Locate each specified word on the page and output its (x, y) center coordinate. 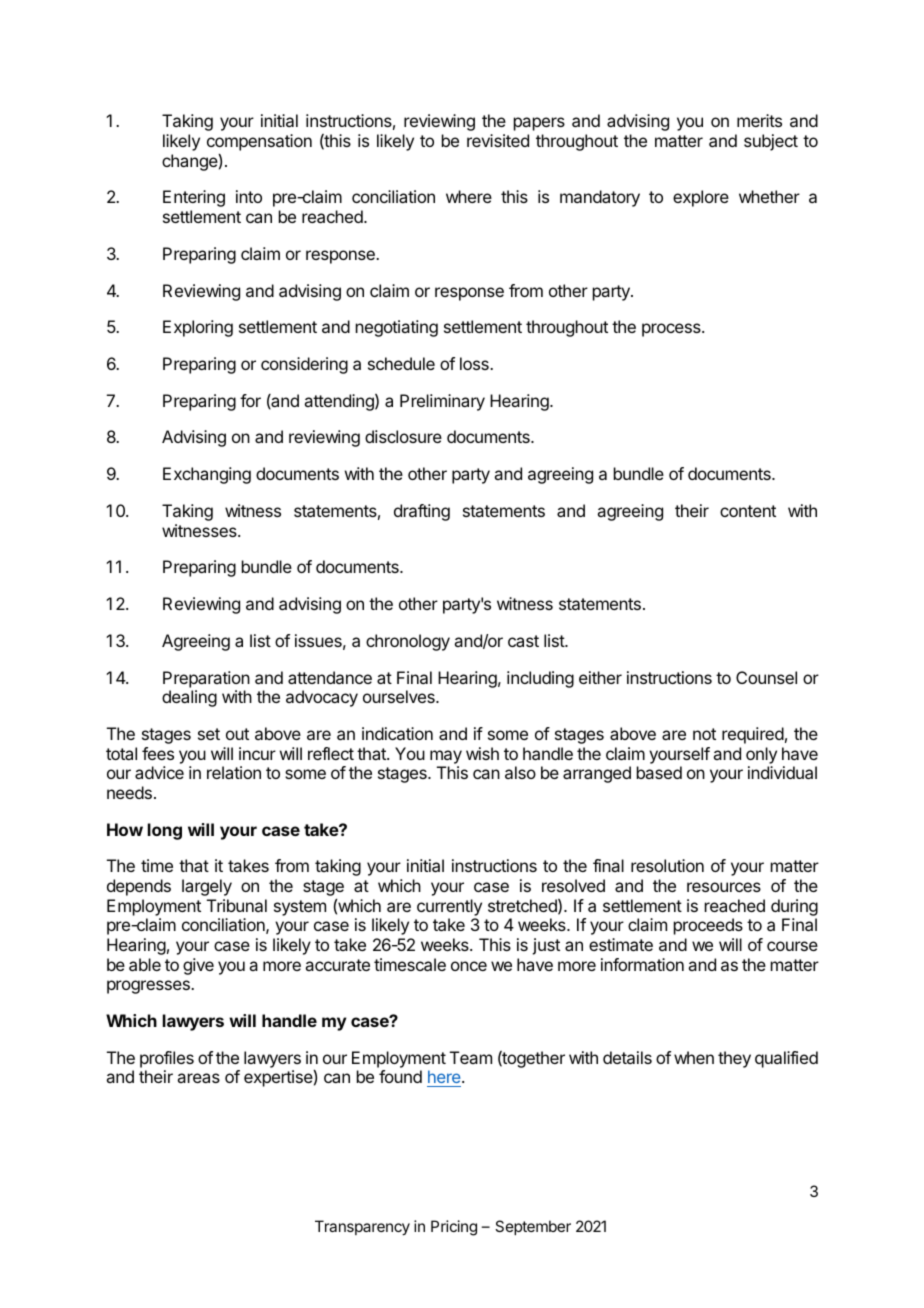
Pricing (454, 1228)
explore (701, 198)
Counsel (766, 677)
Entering (194, 198)
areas (198, 1078)
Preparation (206, 679)
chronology (408, 642)
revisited (498, 140)
